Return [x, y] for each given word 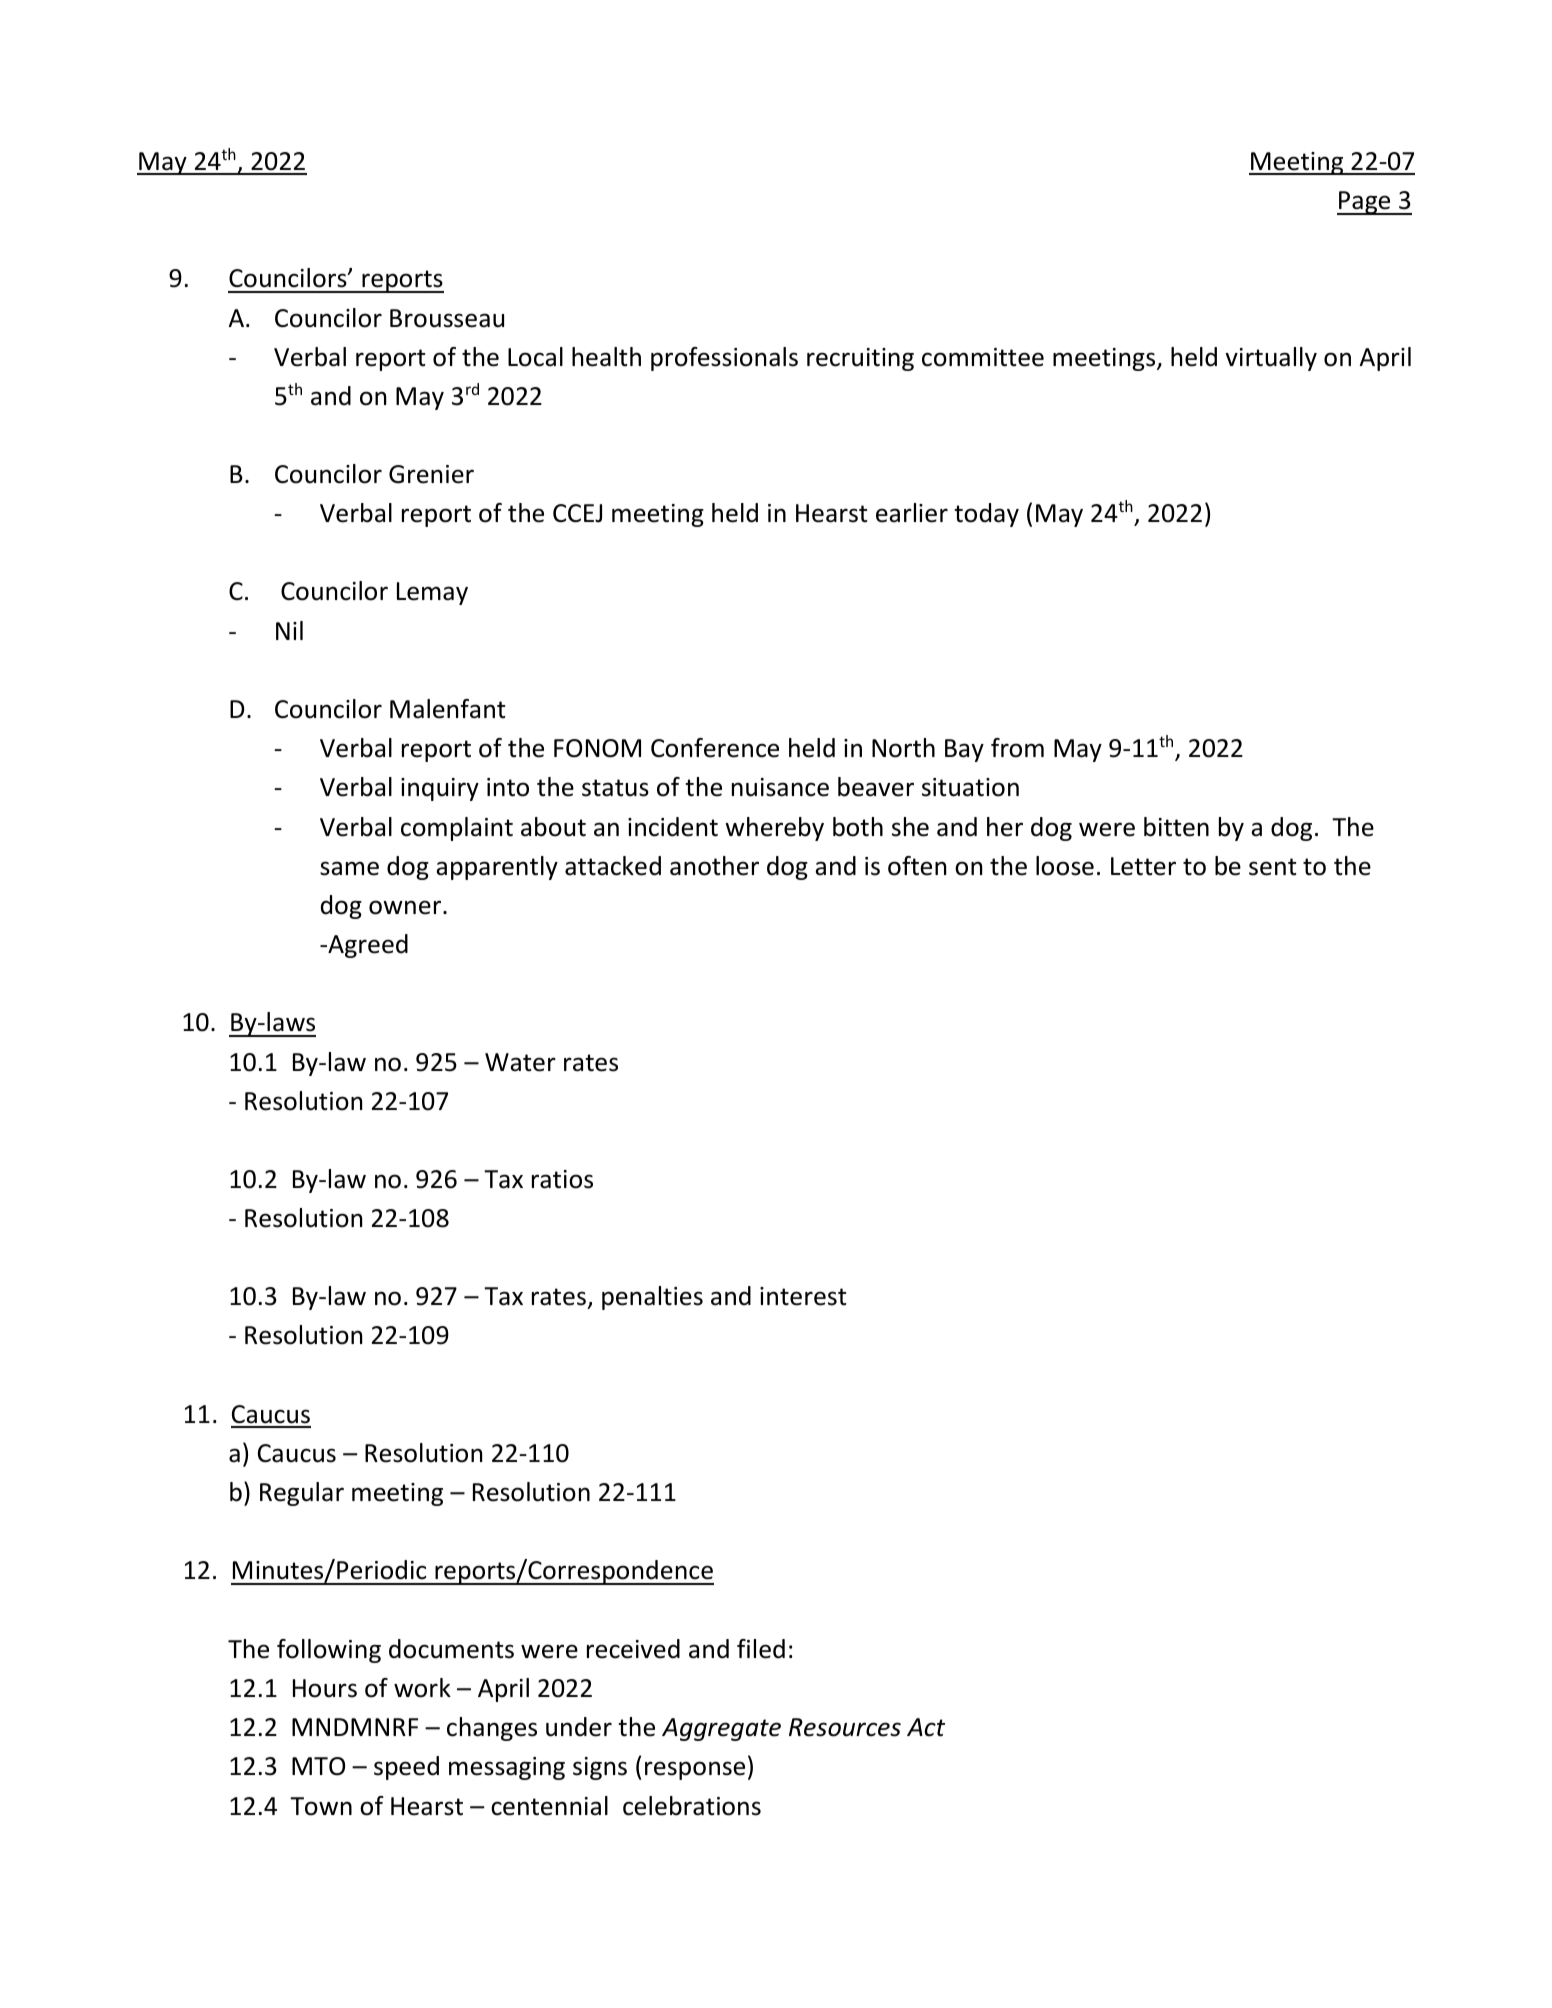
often [917, 866]
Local [535, 357]
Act [926, 1727]
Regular [302, 1494]
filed [761, 1649]
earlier [912, 513]
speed [406, 1768]
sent [1273, 867]
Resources [845, 1727]
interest [803, 1296]
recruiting [860, 359]
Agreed [367, 946]
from [1017, 748]
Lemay [432, 593]
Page [1365, 203]
